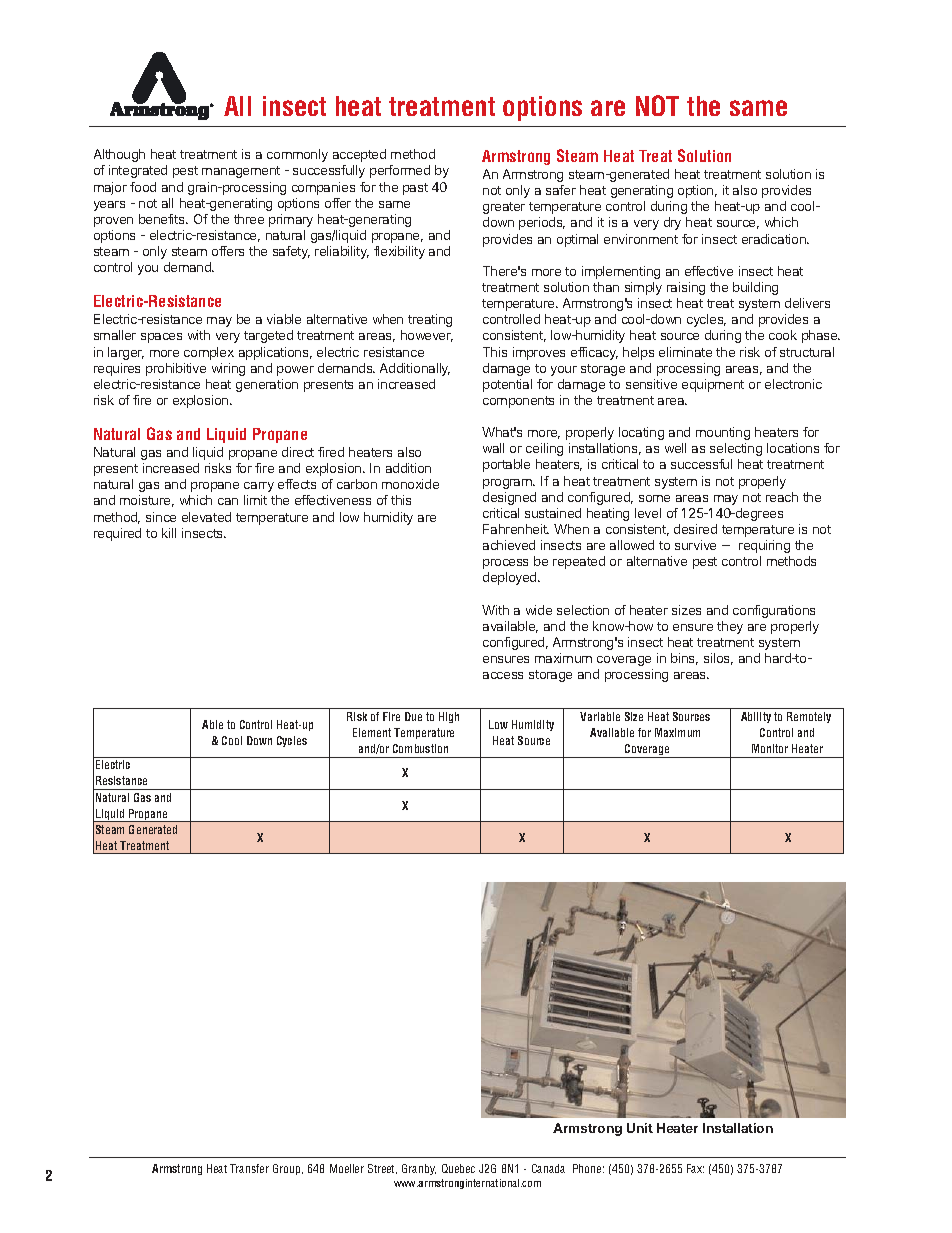 The width and height of the screenshot is (952, 1233). I want to click on Transfer, so click(249, 1168).
